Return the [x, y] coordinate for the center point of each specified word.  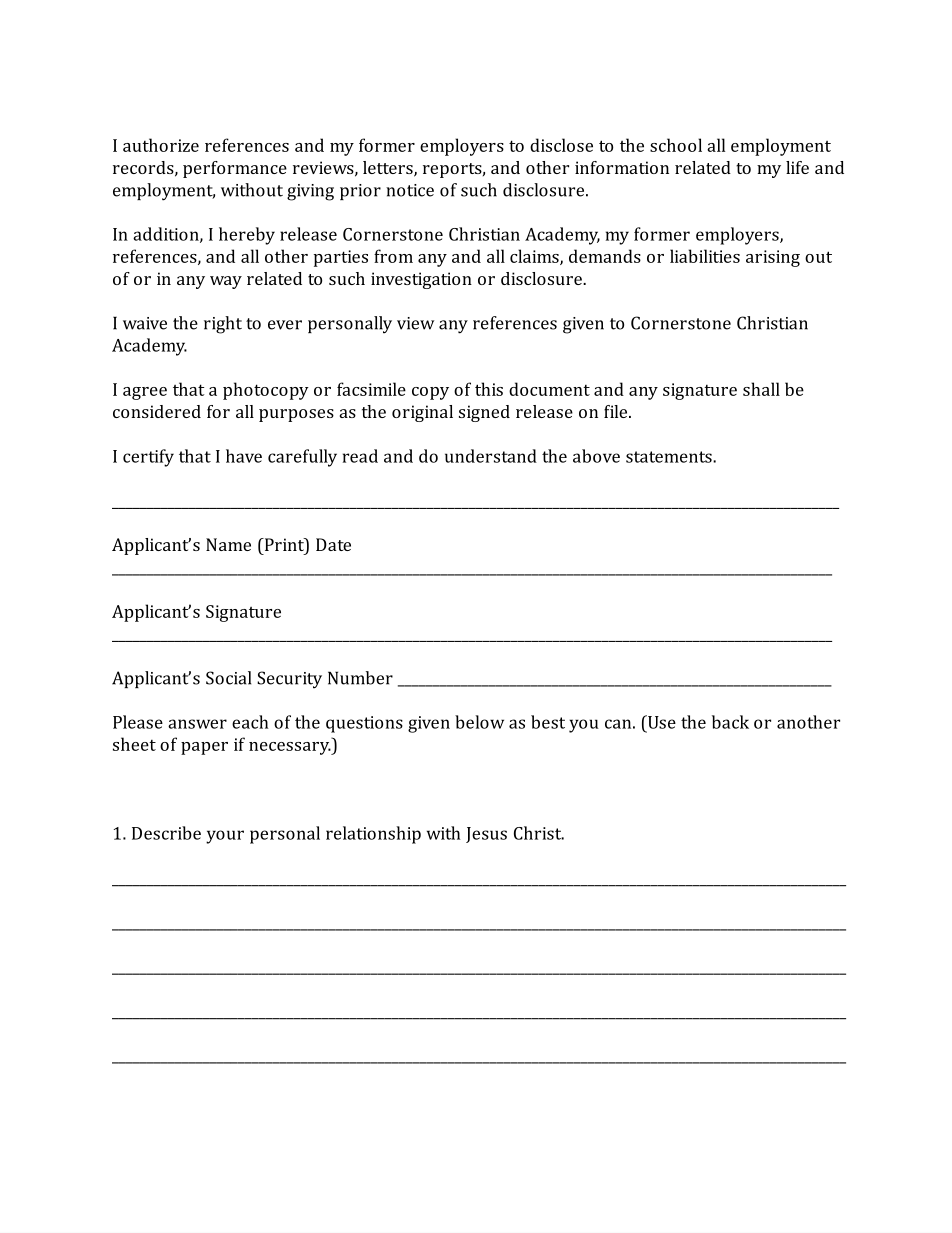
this [489, 389]
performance [235, 169]
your [225, 837]
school [676, 145]
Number [360, 678]
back [730, 722]
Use [660, 722]
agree [145, 393]
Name [228, 544]
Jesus [486, 835]
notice [410, 190]
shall [761, 389]
